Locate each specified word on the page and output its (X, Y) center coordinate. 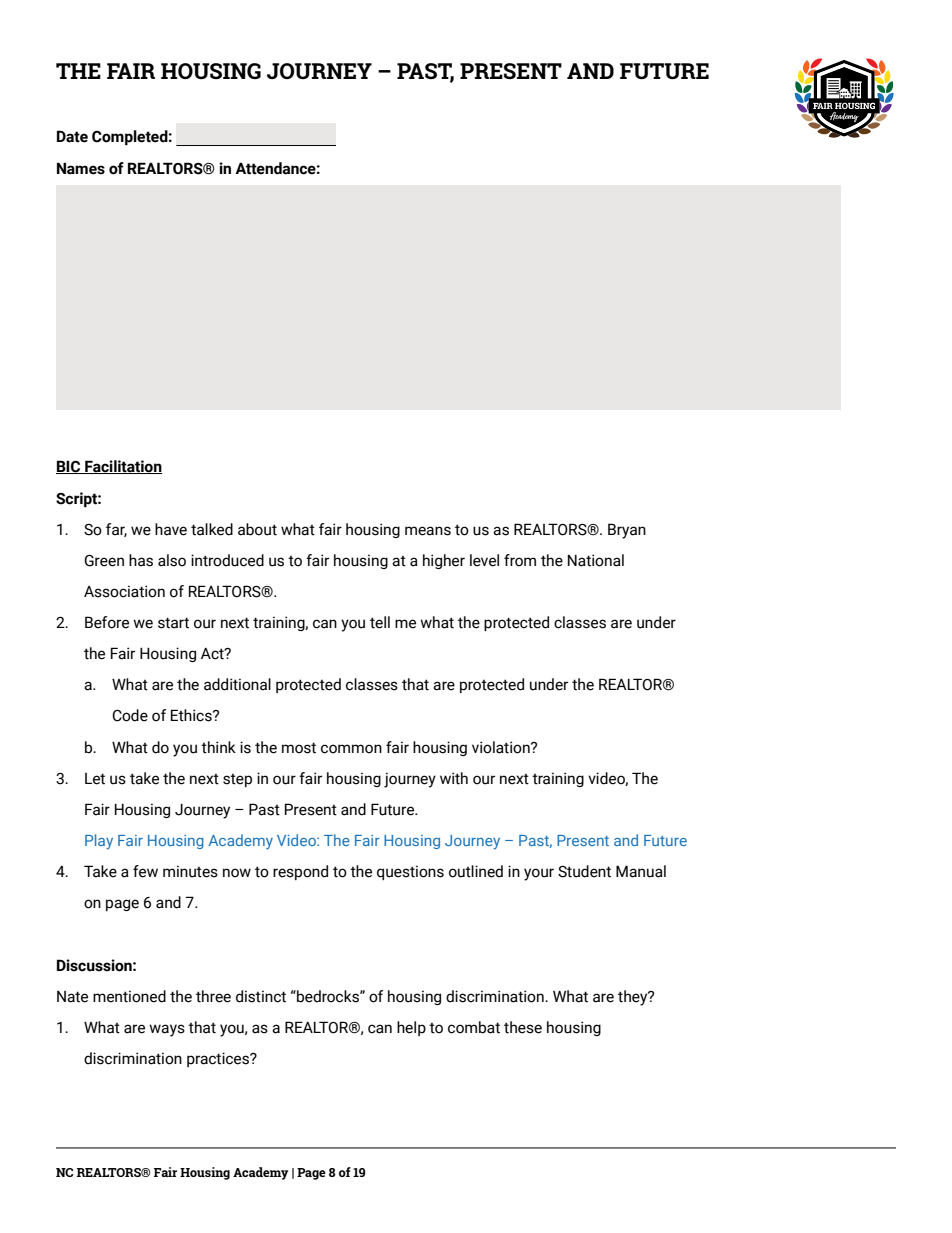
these (523, 1027)
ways (167, 1030)
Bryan (627, 531)
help (411, 1028)
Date (72, 136)
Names (81, 168)
